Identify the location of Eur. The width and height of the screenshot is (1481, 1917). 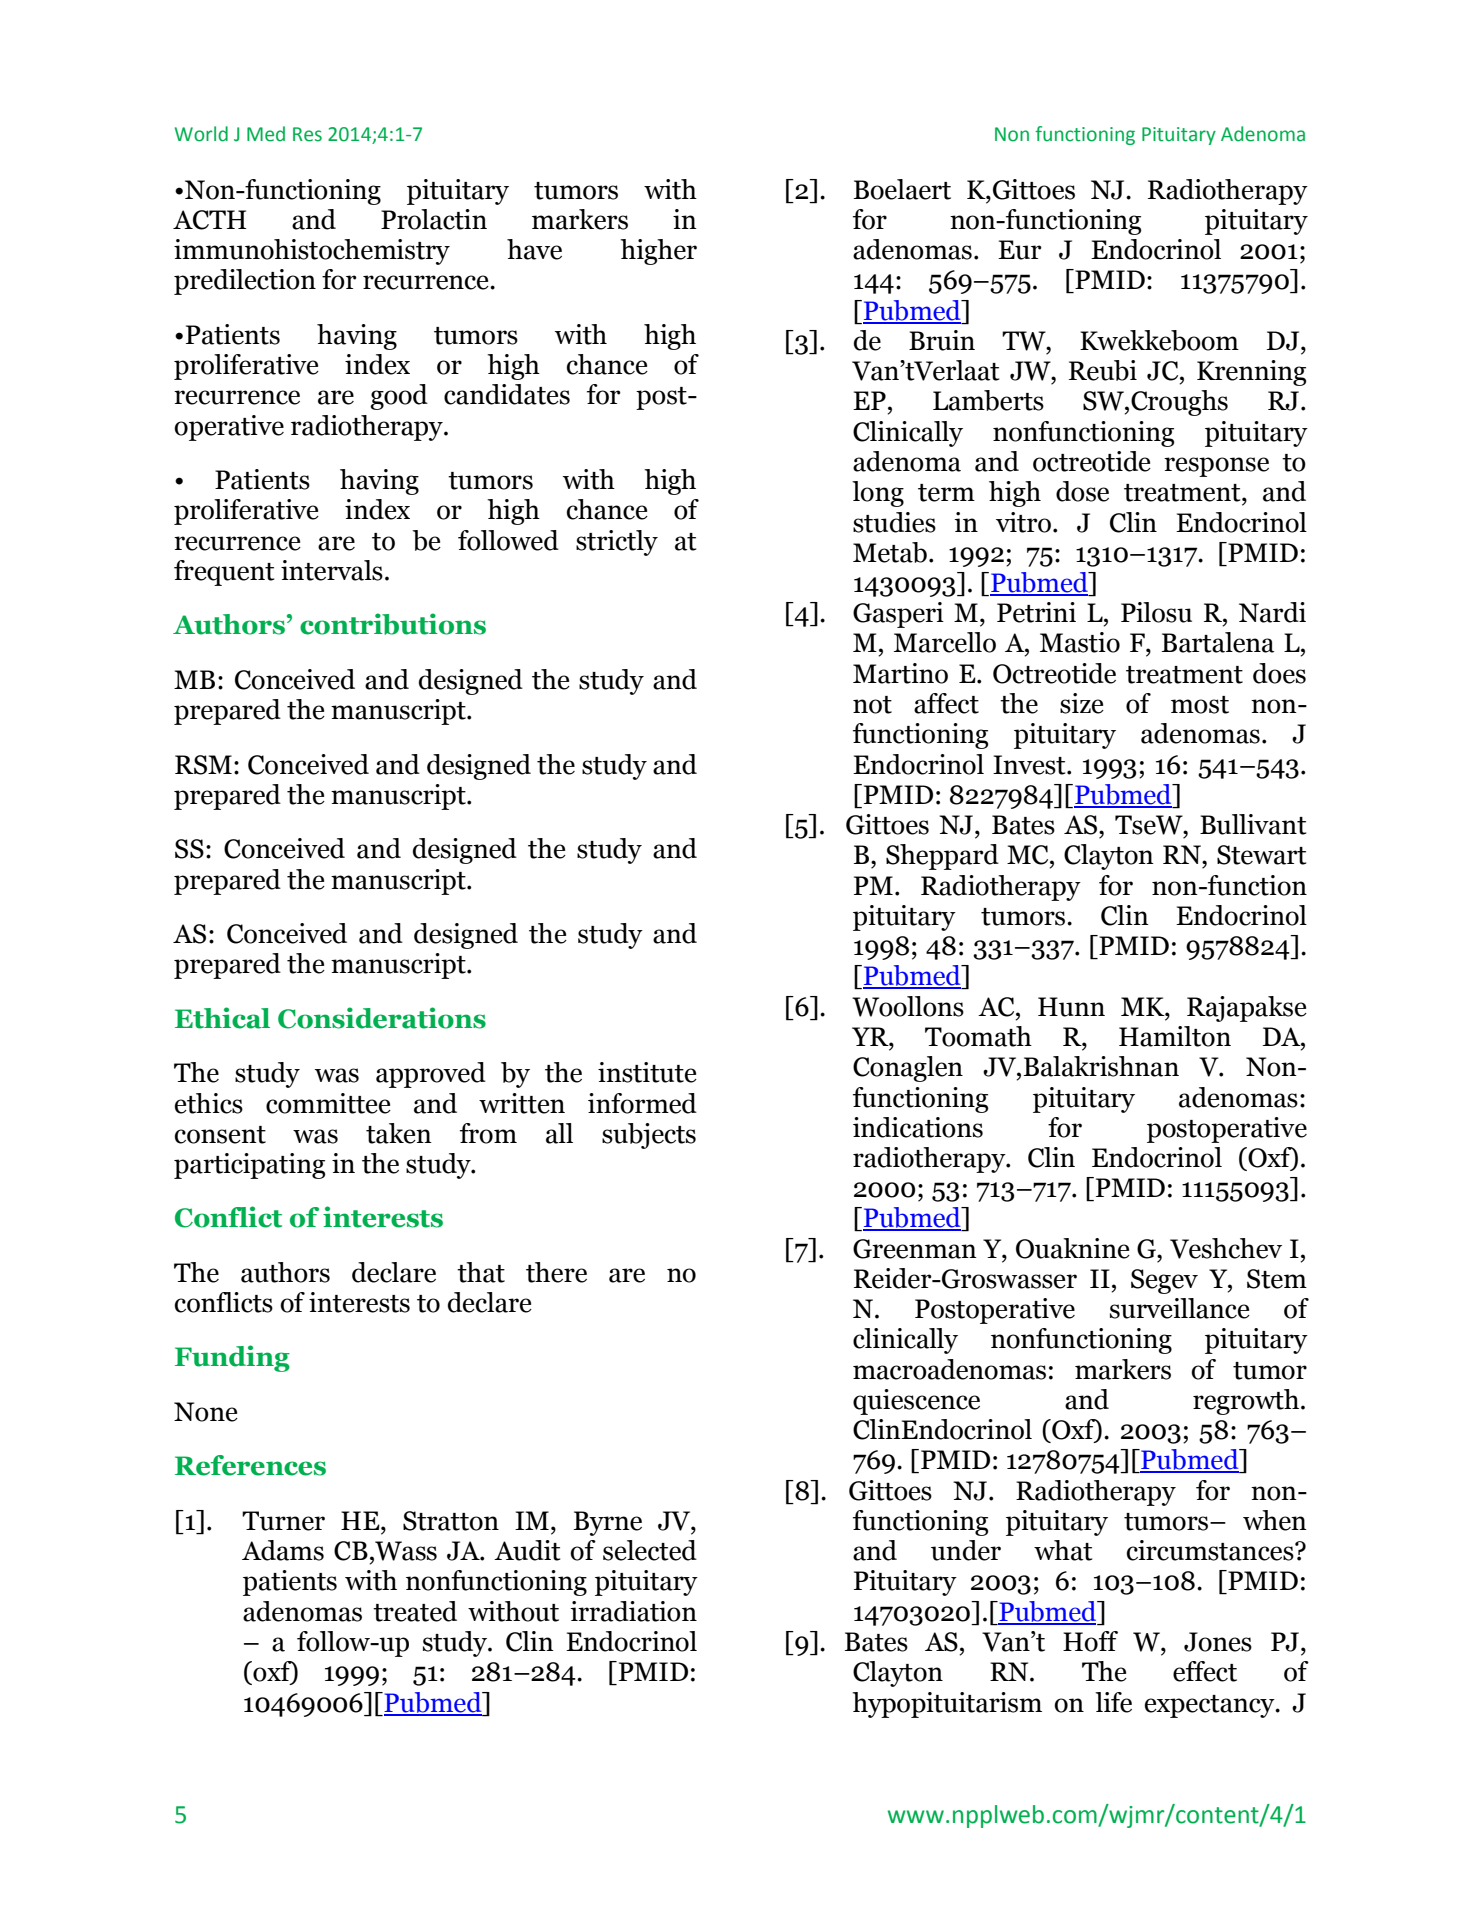
(1020, 250).
